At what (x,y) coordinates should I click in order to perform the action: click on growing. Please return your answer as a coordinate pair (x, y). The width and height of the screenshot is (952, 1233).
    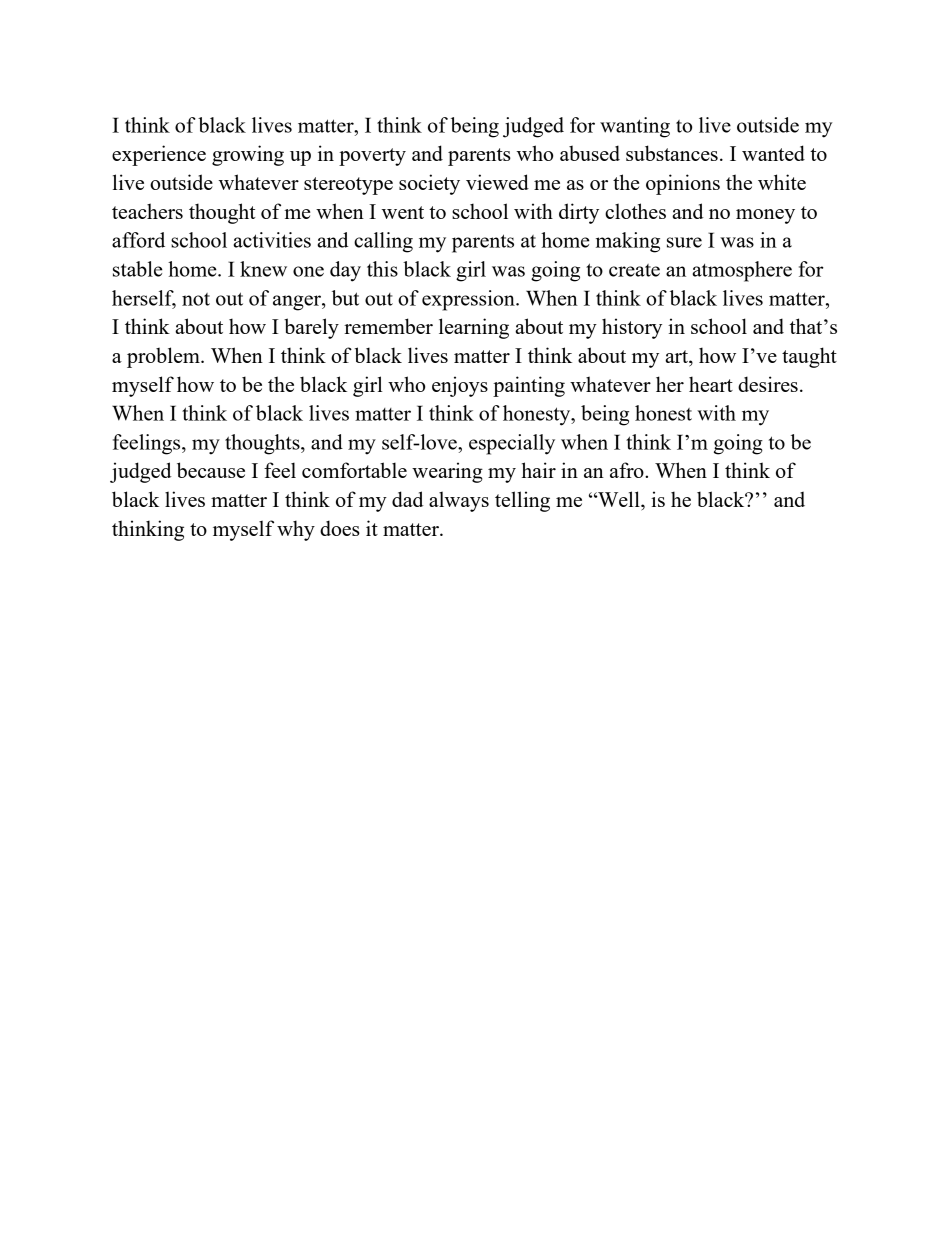
    Looking at the image, I should click on (248, 155).
